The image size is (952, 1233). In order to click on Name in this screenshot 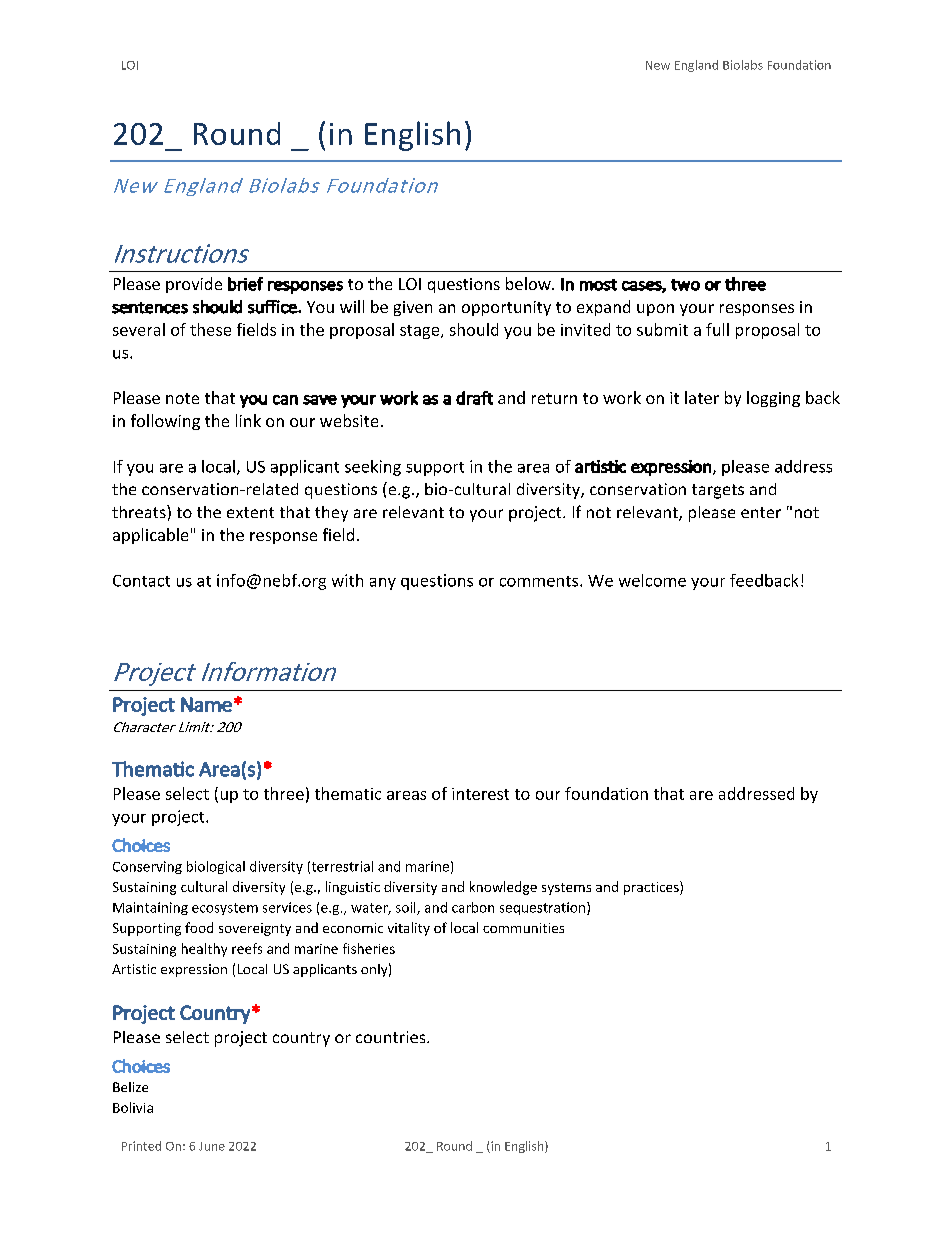, I will do `click(206, 704)`.
